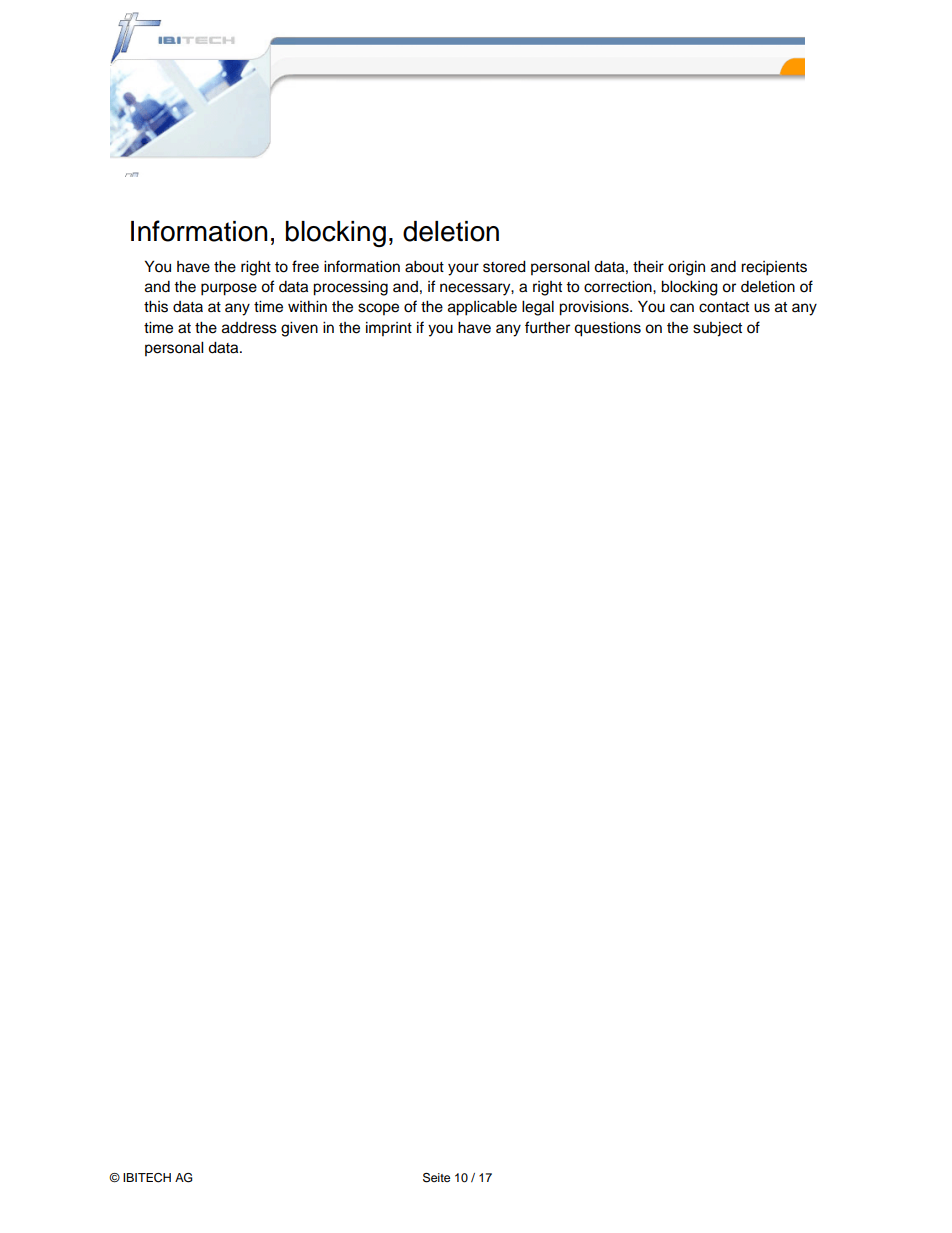  What do you see at coordinates (389, 329) in the screenshot?
I see `imprint` at bounding box center [389, 329].
